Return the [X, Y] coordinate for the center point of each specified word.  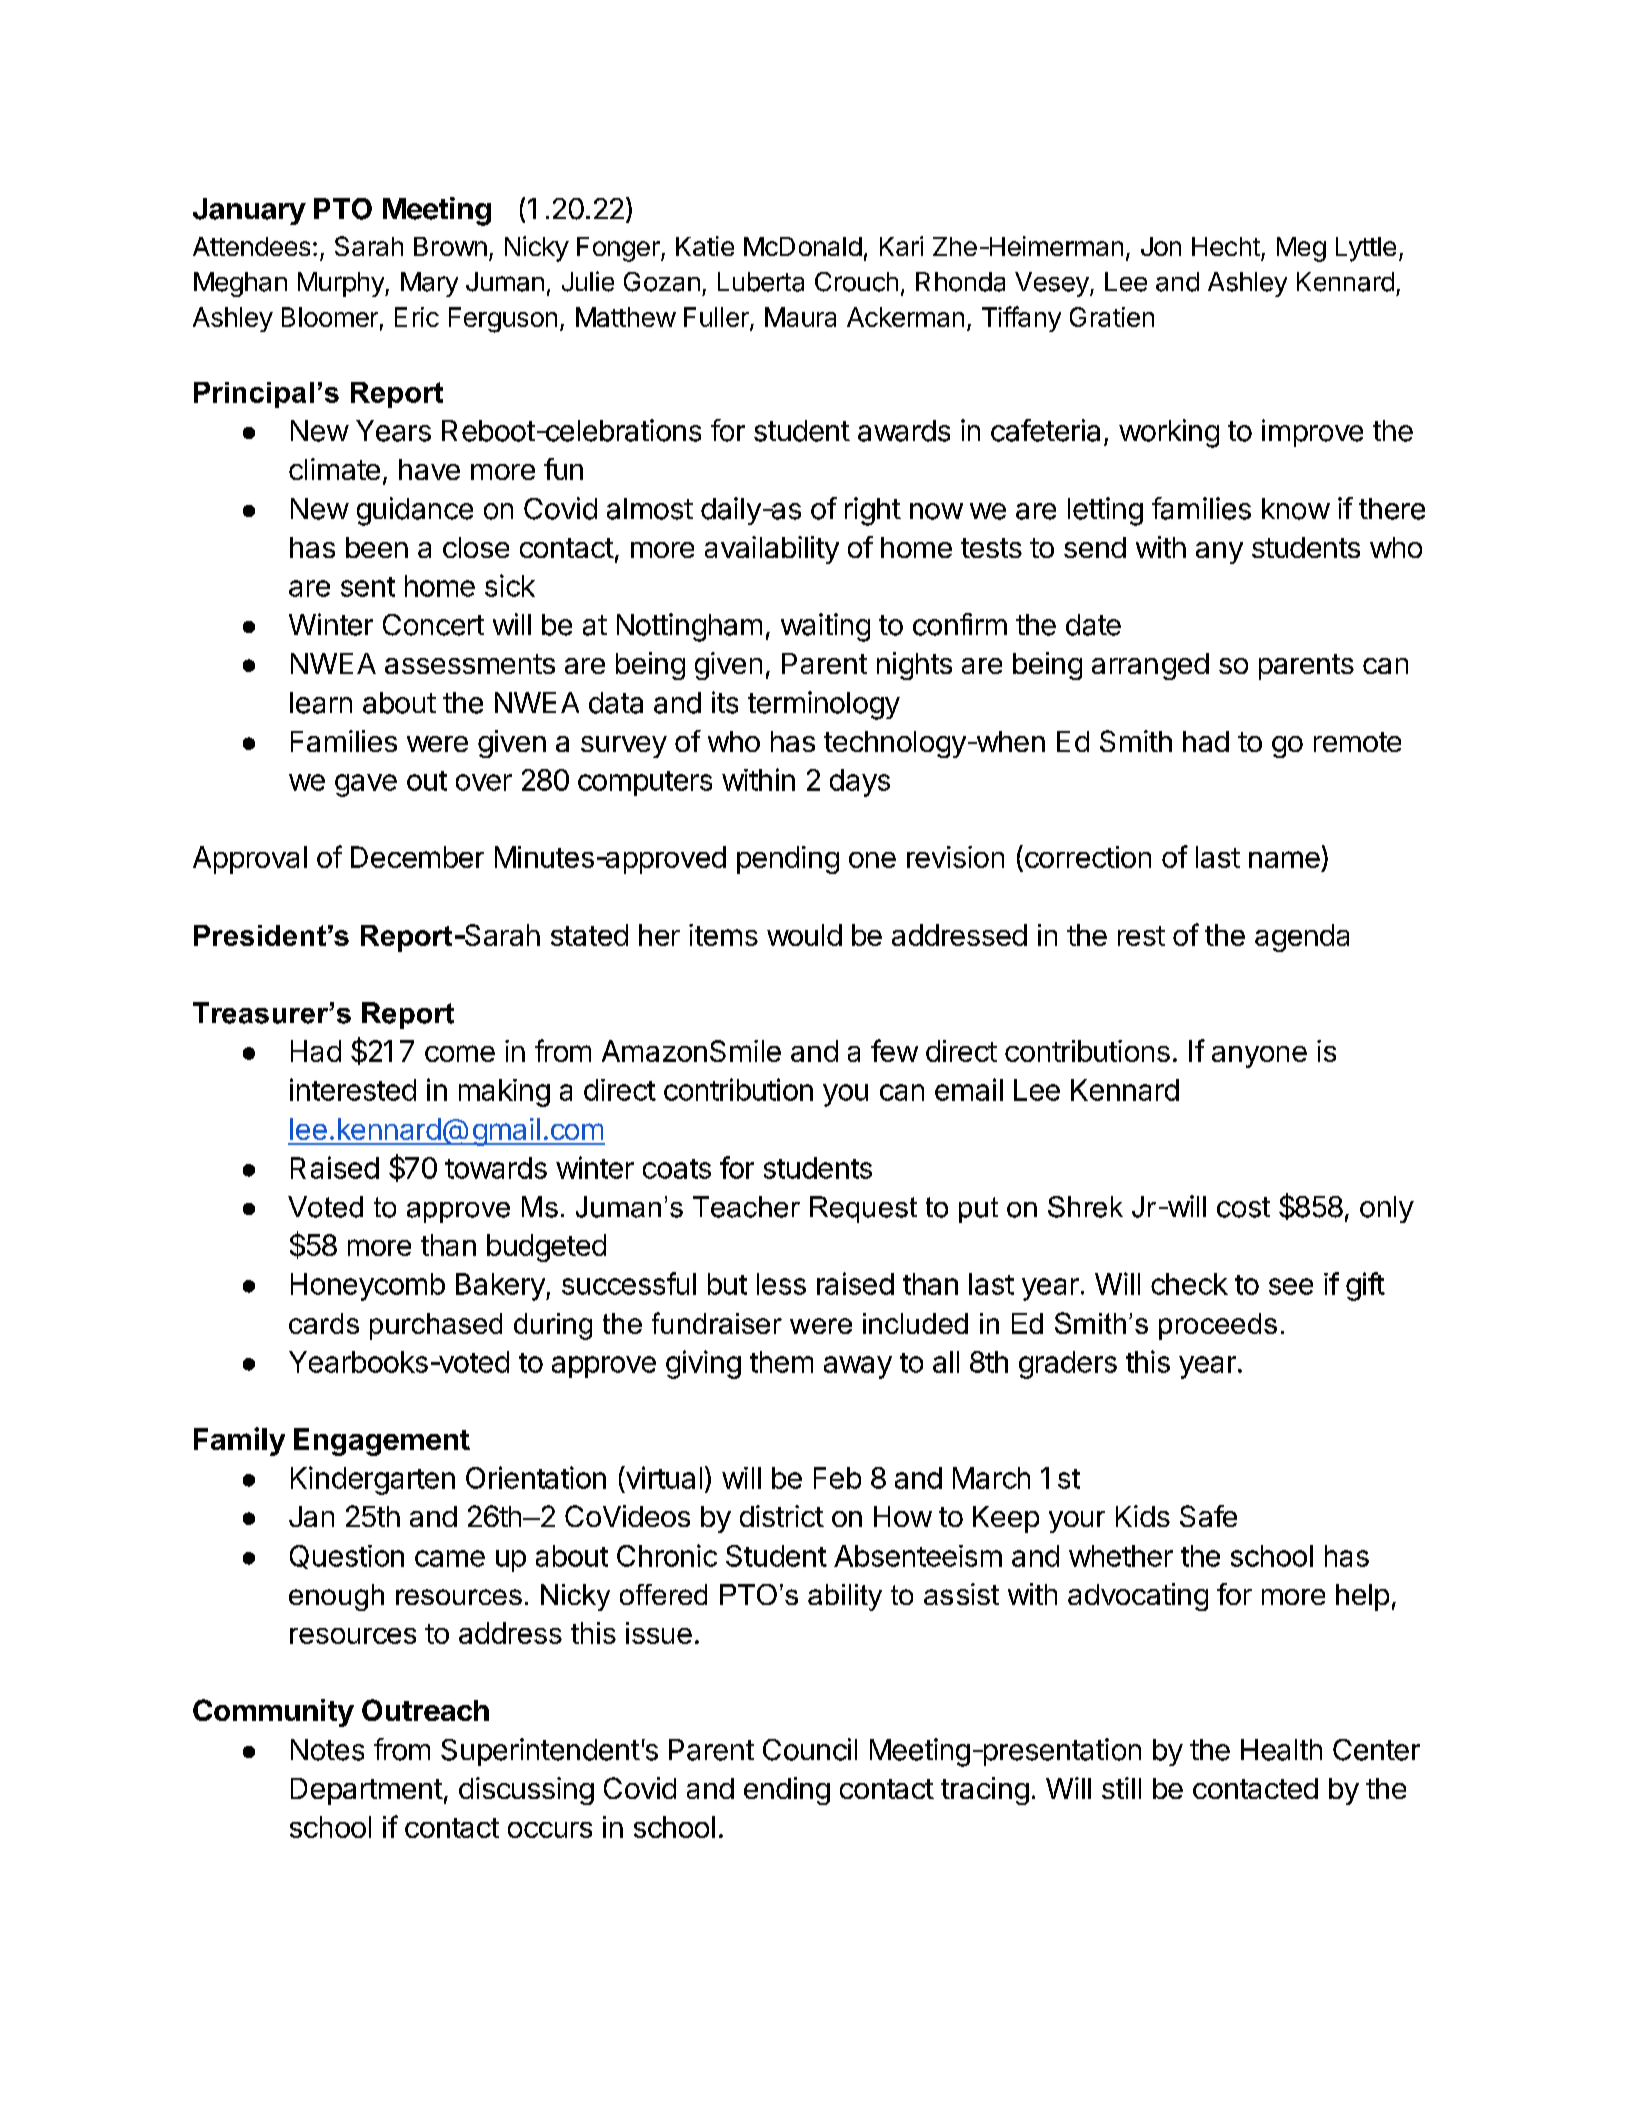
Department [367, 1791]
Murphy [342, 284]
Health [1281, 1750]
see [1291, 1286]
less [781, 1284]
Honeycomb [368, 1287]
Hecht [1226, 246]
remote [1357, 742]
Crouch [856, 282]
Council [810, 1749]
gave [366, 785]
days [860, 783]
